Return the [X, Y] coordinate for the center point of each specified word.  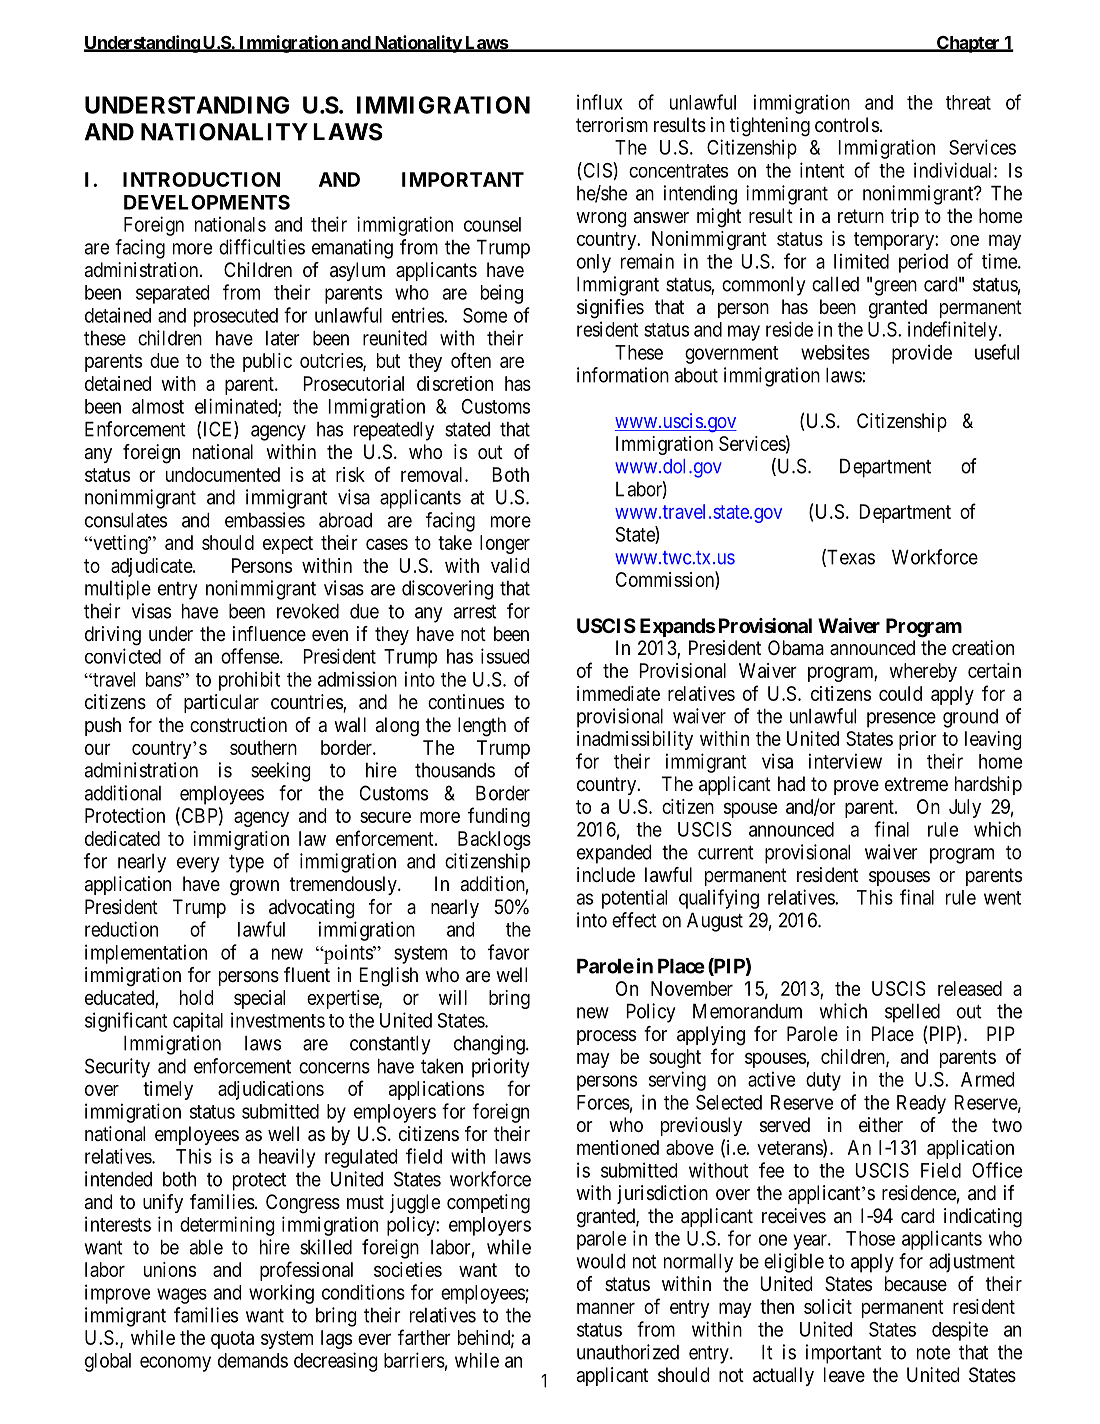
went [1002, 898]
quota [232, 1340]
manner [606, 1308]
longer [505, 544]
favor [509, 952]
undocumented [223, 474]
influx [600, 102]
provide [922, 354]
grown [254, 888]
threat [968, 102]
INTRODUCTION [201, 179]
